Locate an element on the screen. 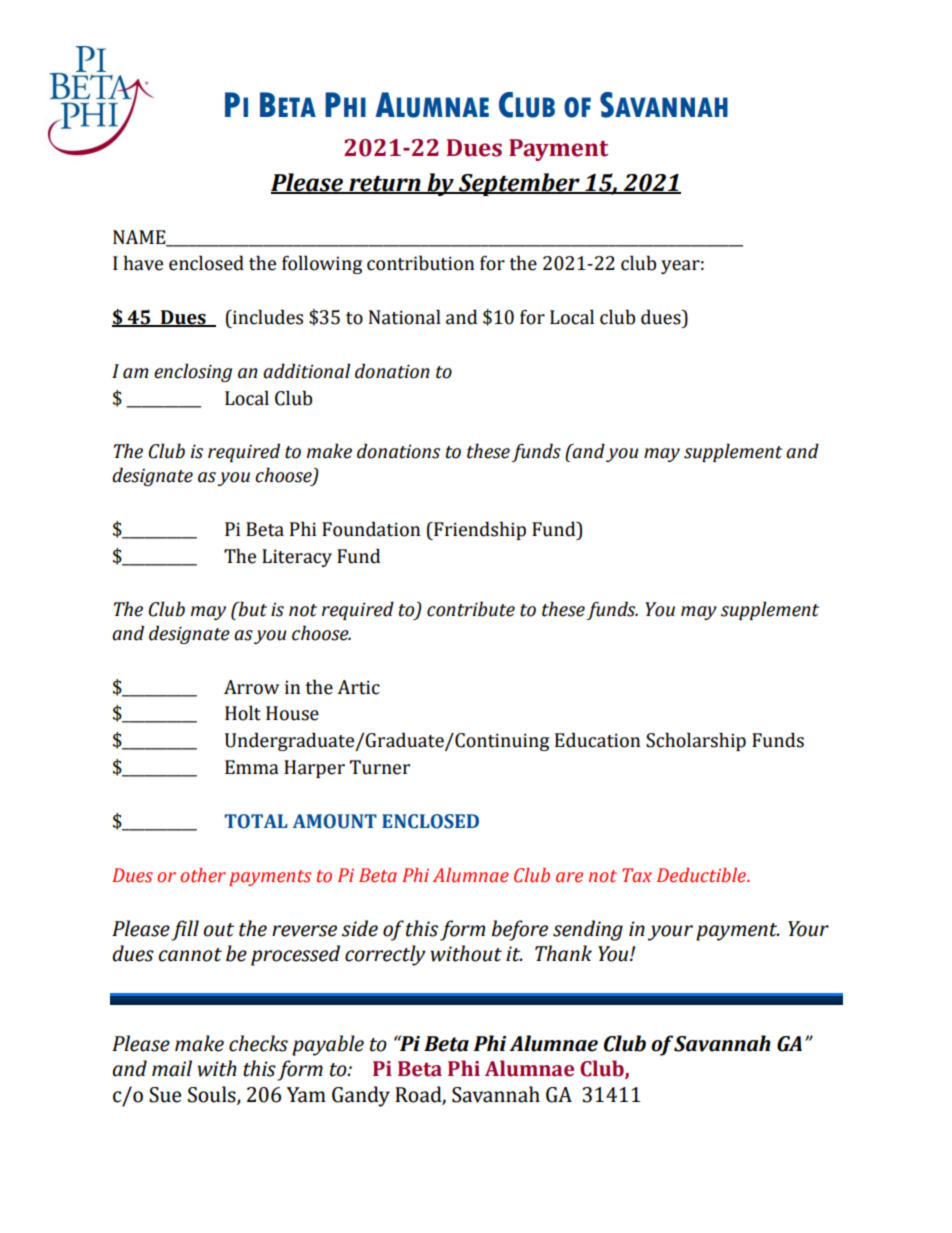  Education is located at coordinates (597, 740).
